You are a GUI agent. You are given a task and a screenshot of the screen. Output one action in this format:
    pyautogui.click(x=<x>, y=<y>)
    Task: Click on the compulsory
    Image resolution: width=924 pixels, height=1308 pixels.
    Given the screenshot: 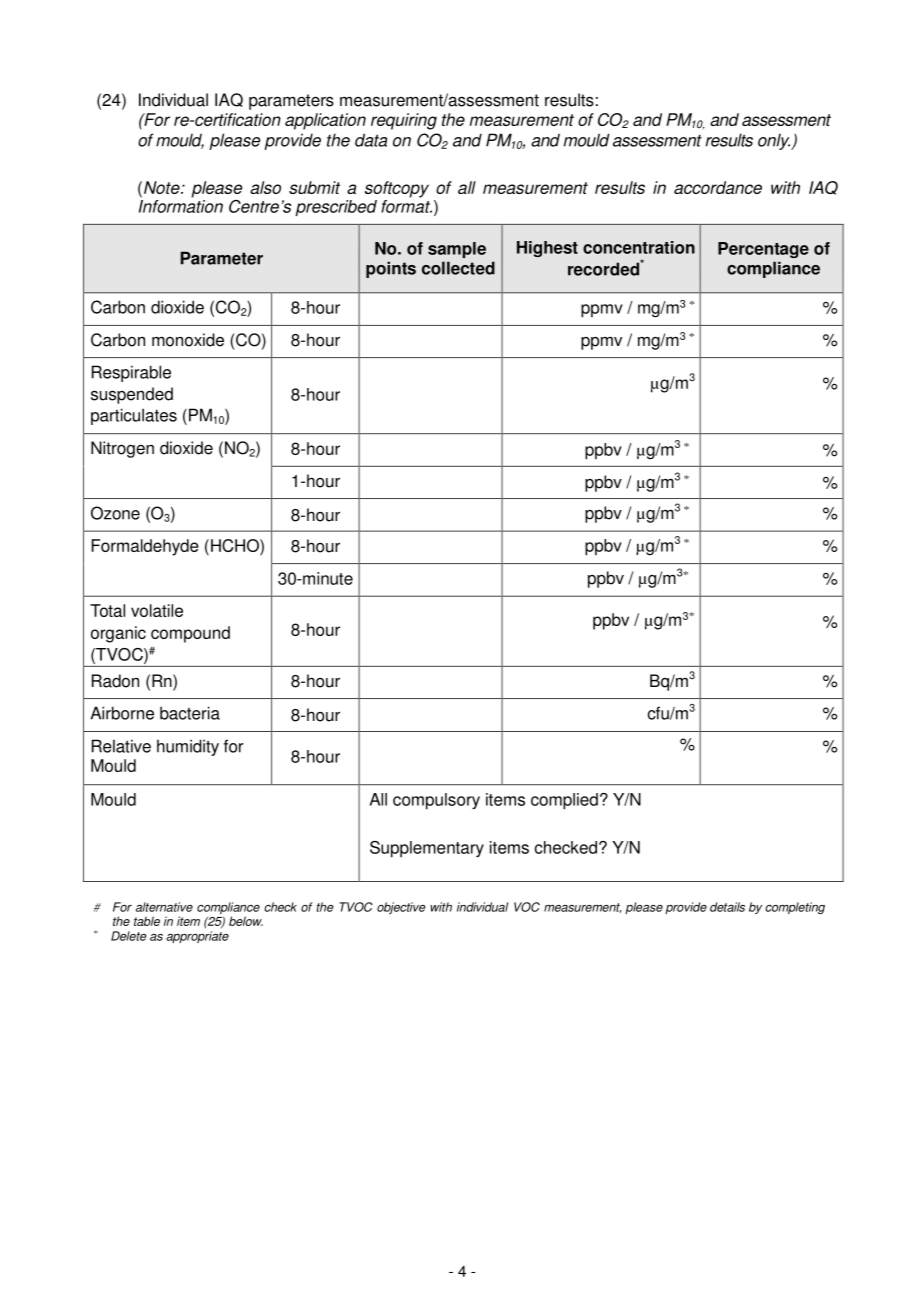 What is the action you would take?
    pyautogui.click(x=436, y=801)
